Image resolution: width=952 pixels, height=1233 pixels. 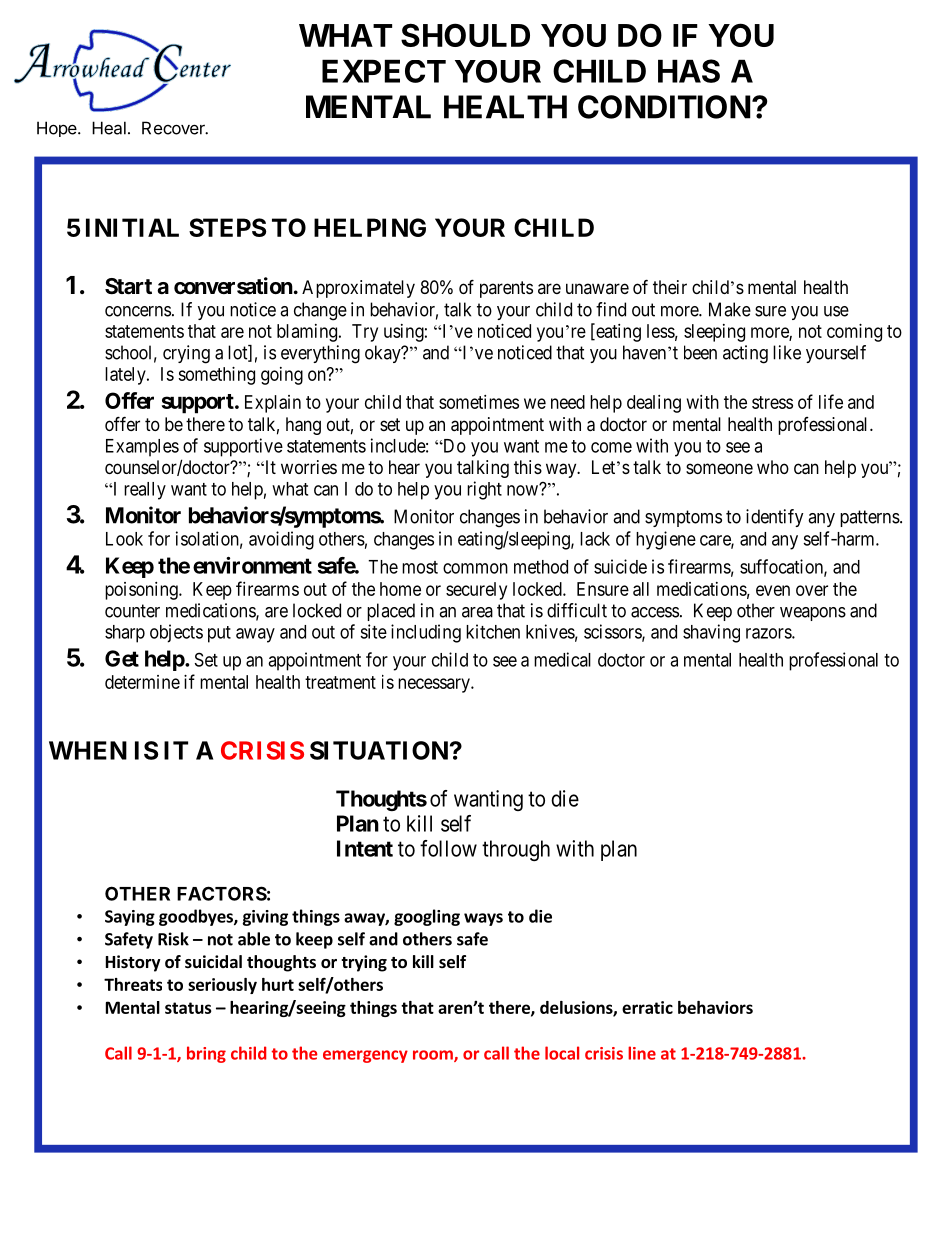 I want to click on status, so click(x=188, y=1008).
